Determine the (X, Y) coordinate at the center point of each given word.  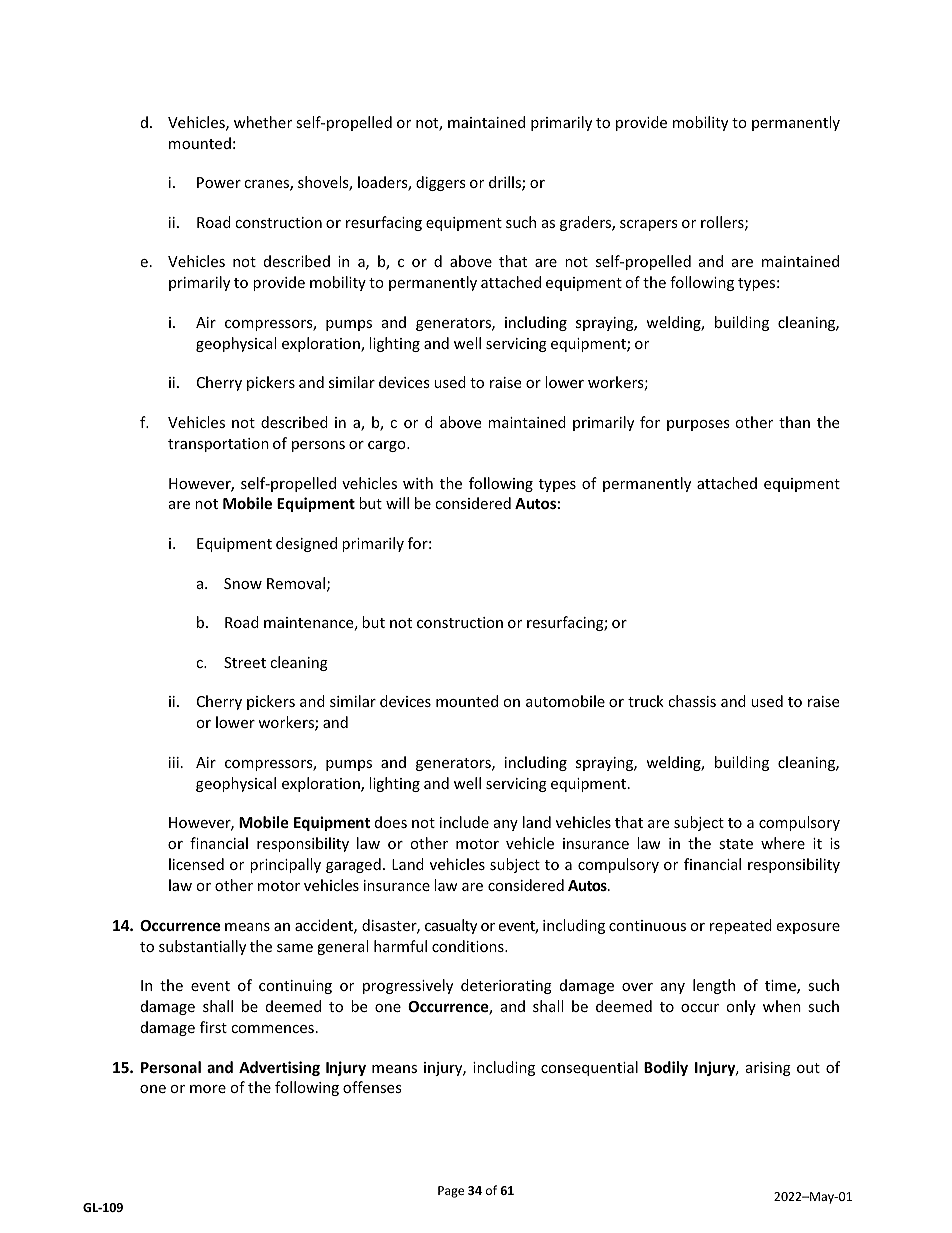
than (794, 422)
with (418, 483)
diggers (441, 183)
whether (263, 122)
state (736, 844)
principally (285, 865)
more (208, 1089)
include (464, 822)
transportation (218, 445)
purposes (698, 425)
